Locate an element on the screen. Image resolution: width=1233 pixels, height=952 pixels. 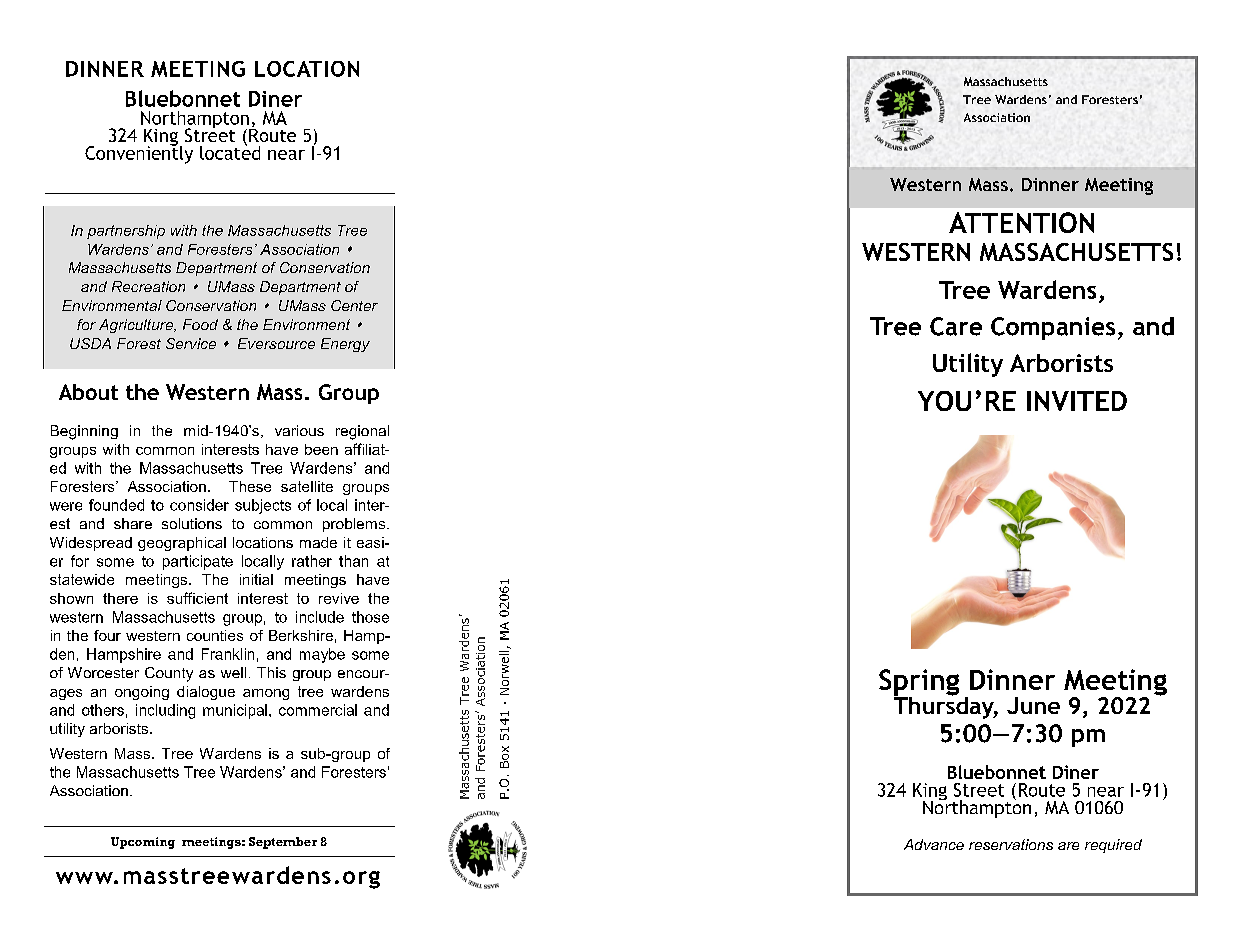
ATTENTION is located at coordinates (1021, 222).
